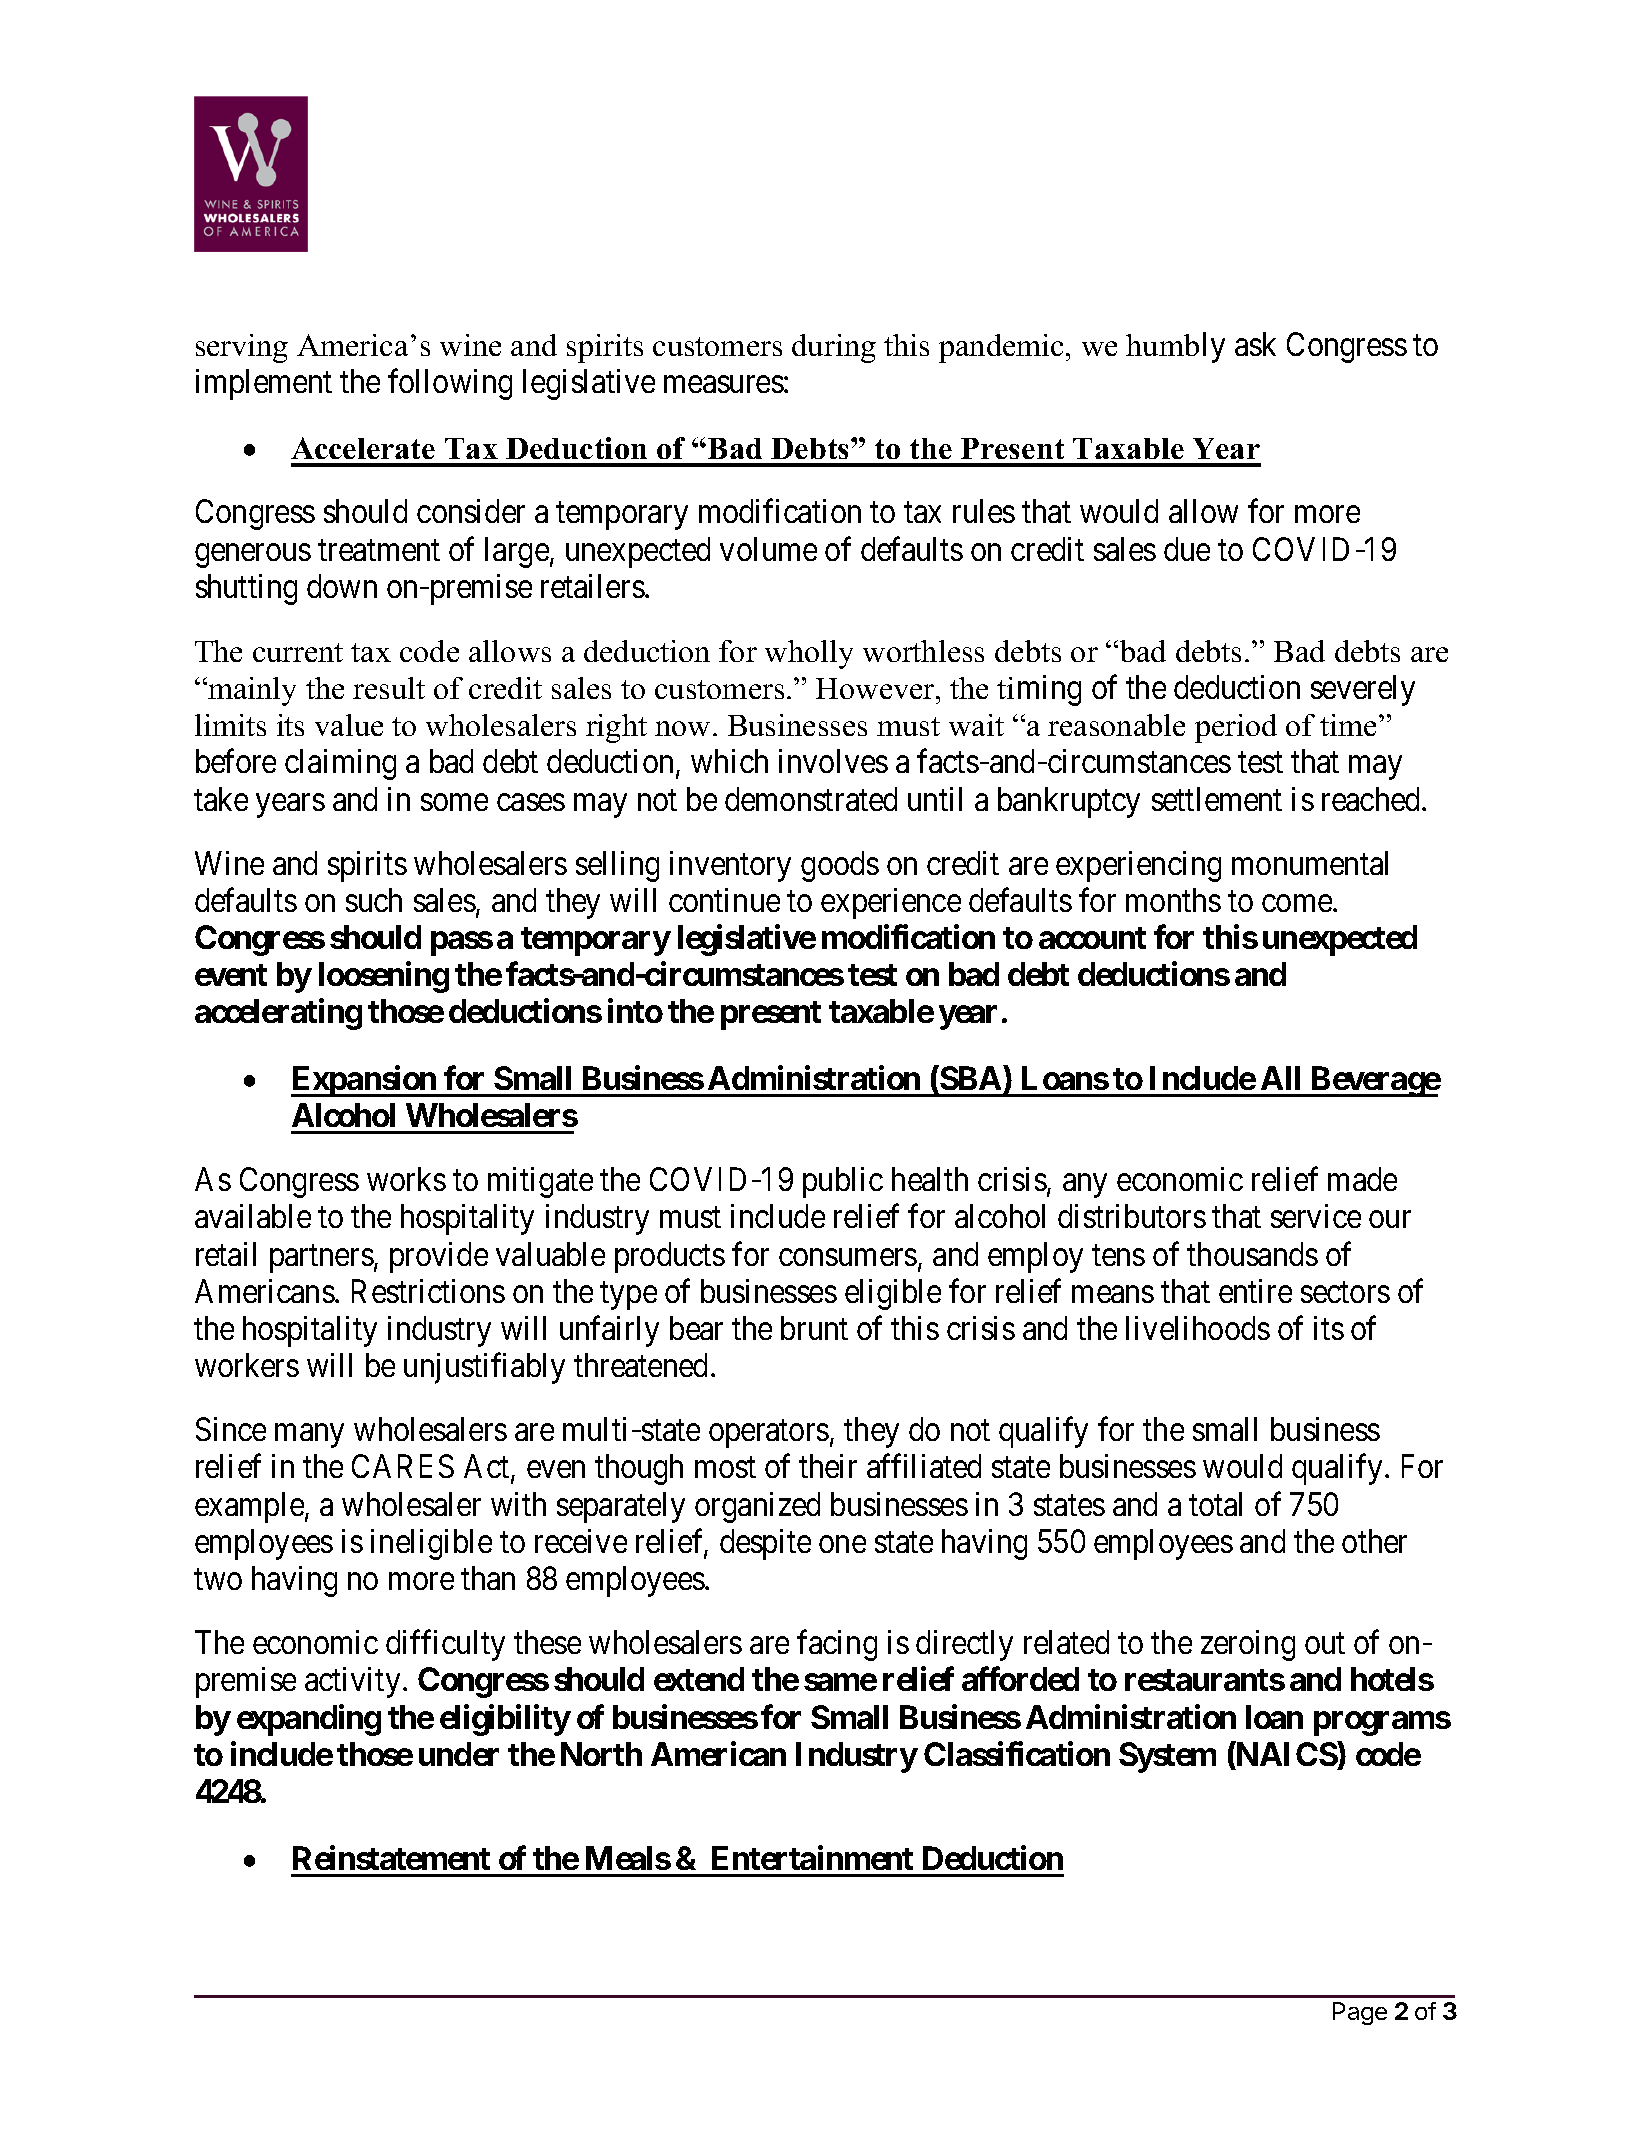 This screenshot has width=1649, height=2134. I want to click on Entertainment, so click(812, 1857).
